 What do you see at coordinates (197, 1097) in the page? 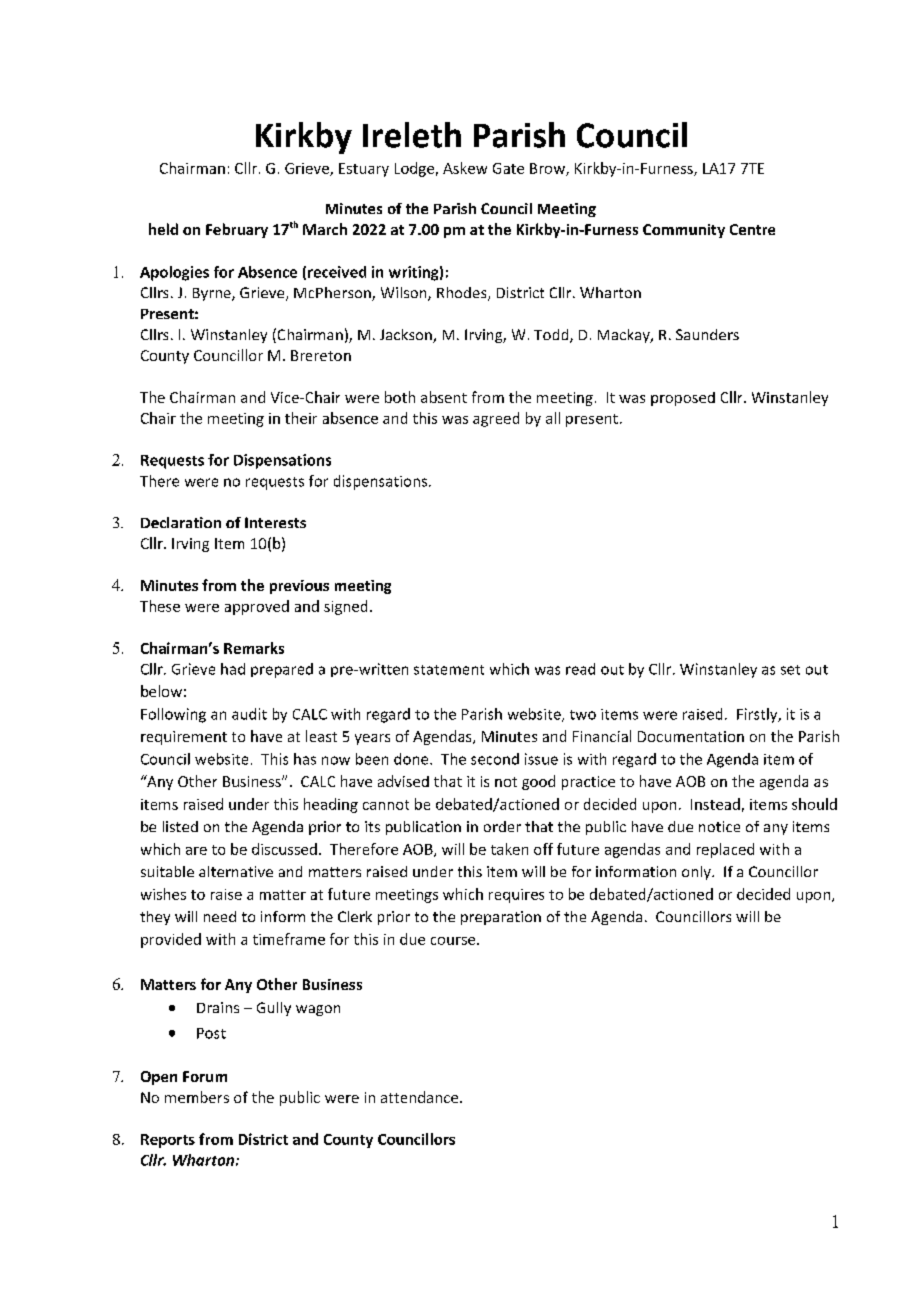
I see `members` at bounding box center [197, 1097].
